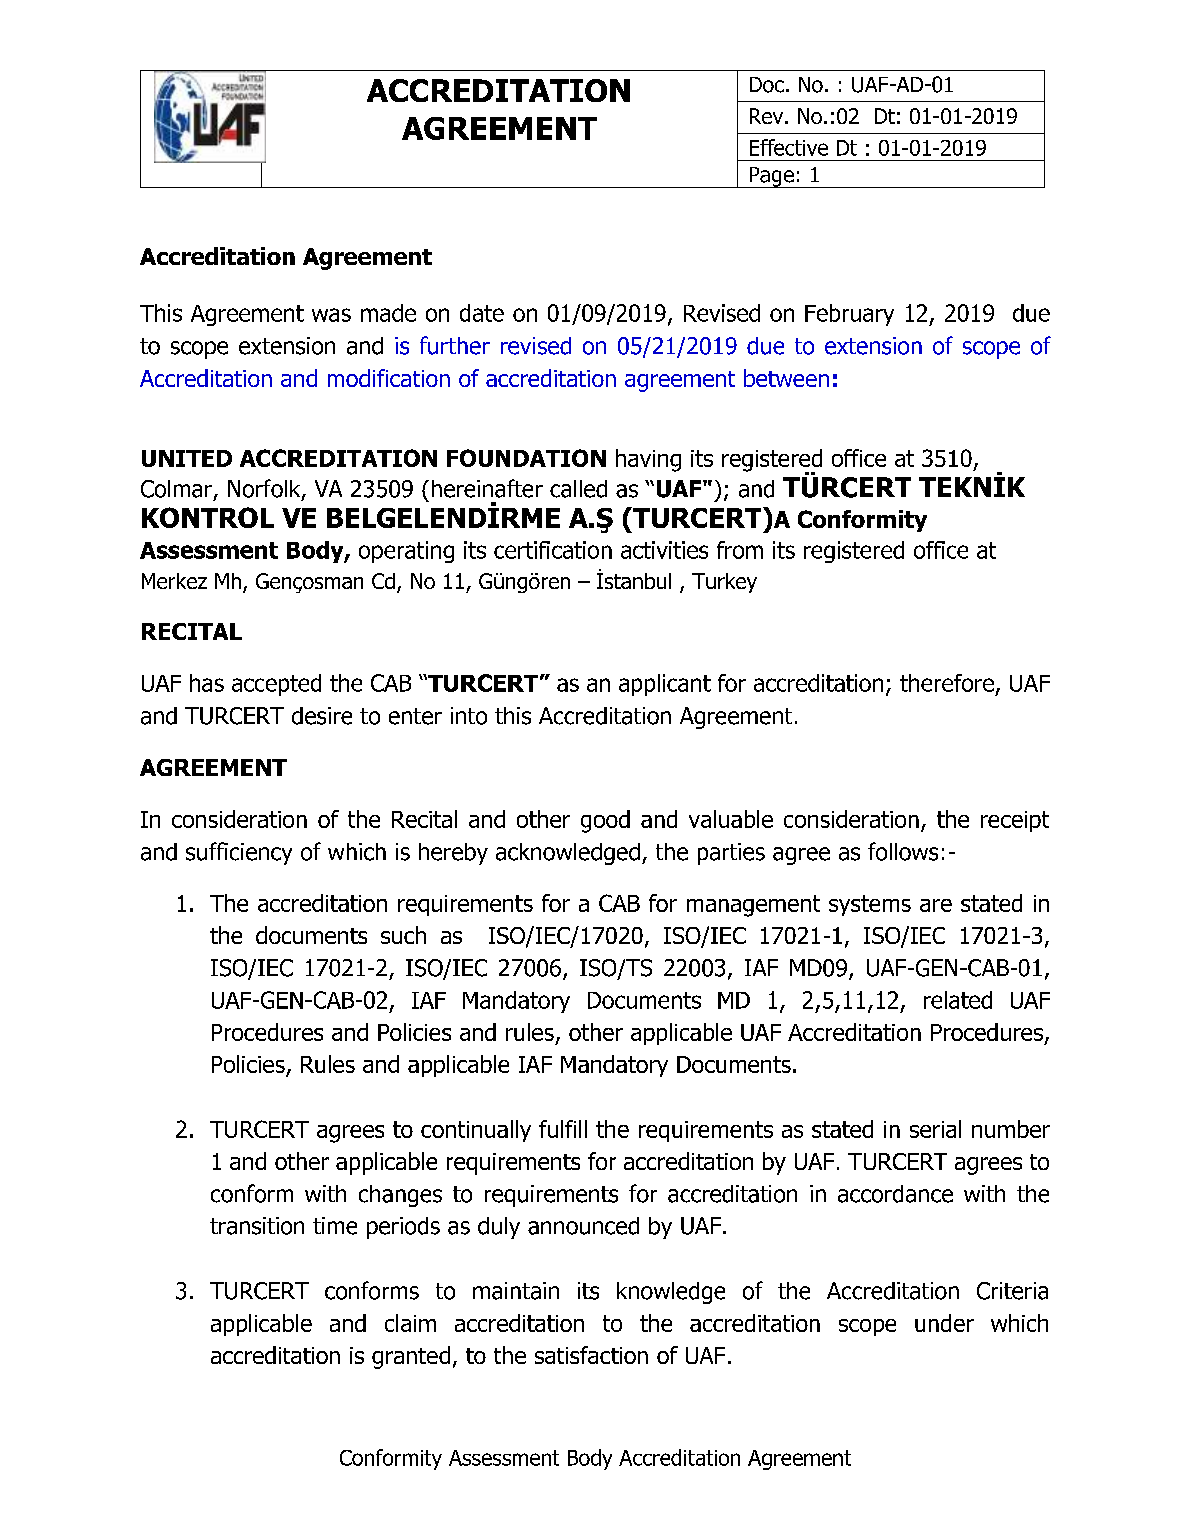 The height and width of the document is (1540, 1190). What do you see at coordinates (331, 315) in the document?
I see `was` at bounding box center [331, 315].
